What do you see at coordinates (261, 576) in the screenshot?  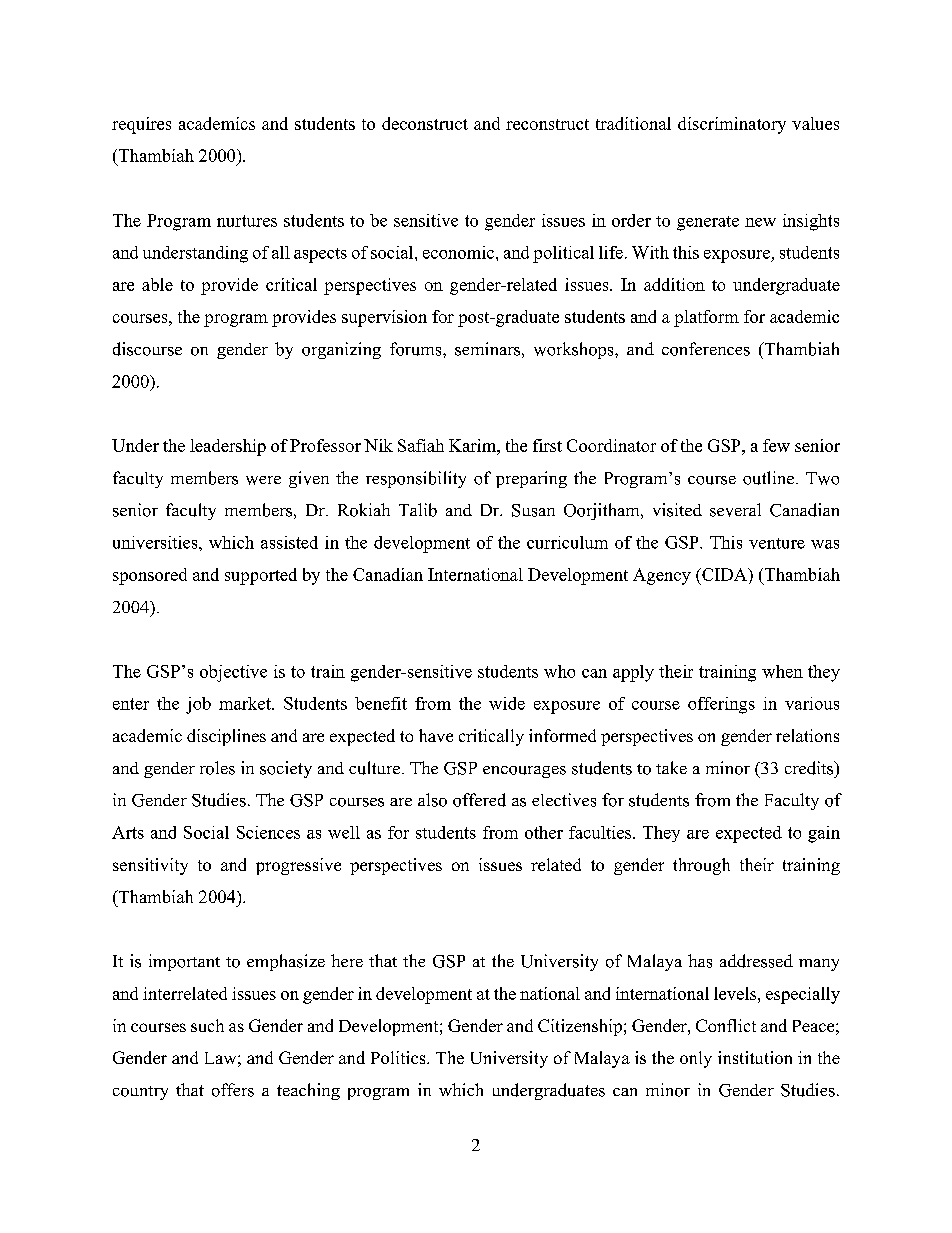 I see `supported` at bounding box center [261, 576].
